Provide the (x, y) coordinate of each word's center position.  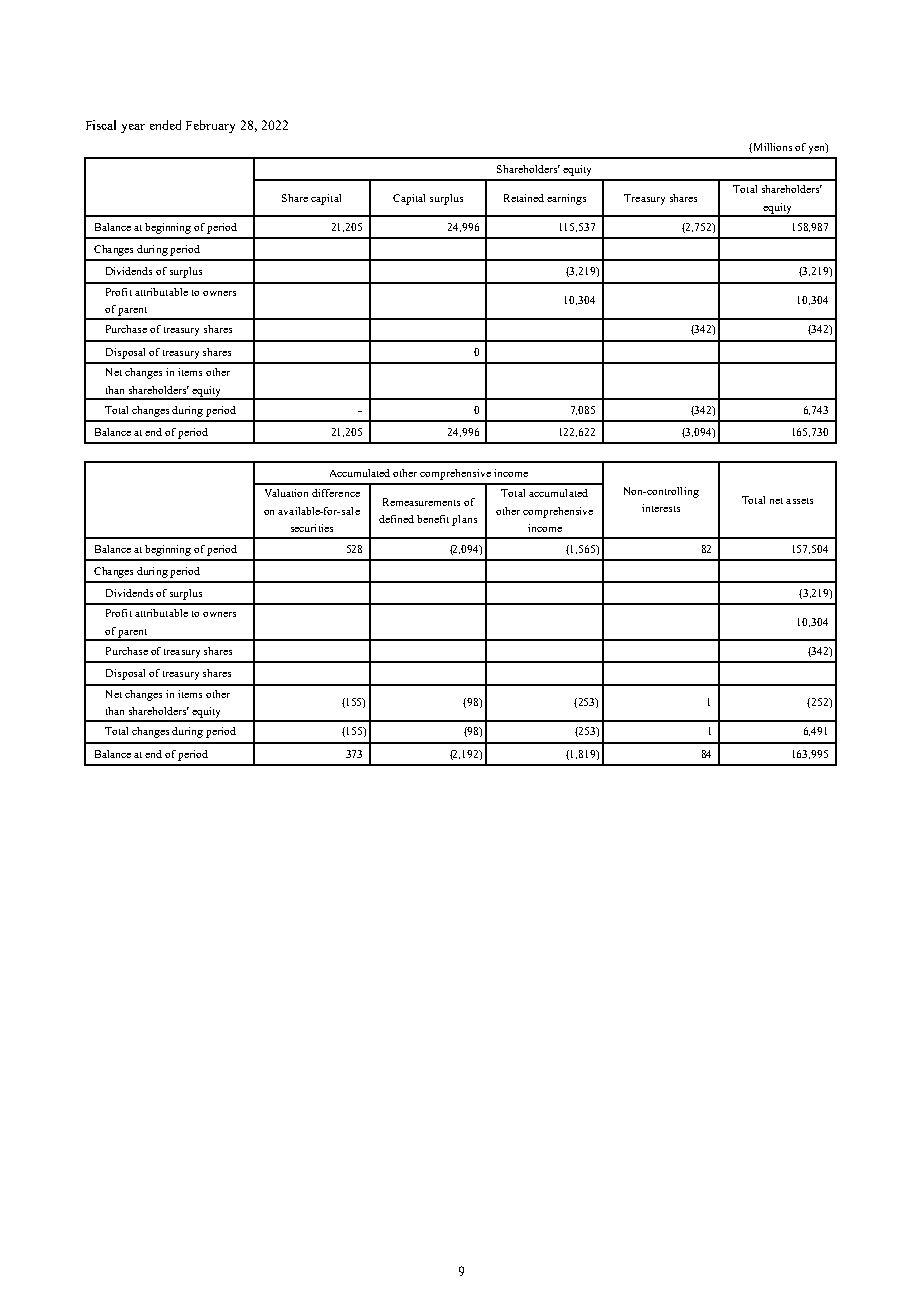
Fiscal (101, 125)
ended (165, 125)
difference (336, 493)
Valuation (286, 493)
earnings (566, 199)
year (133, 128)
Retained (524, 198)
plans (464, 520)
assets (799, 501)
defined (396, 519)
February (210, 126)
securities (312, 528)
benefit (433, 519)
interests (661, 508)
